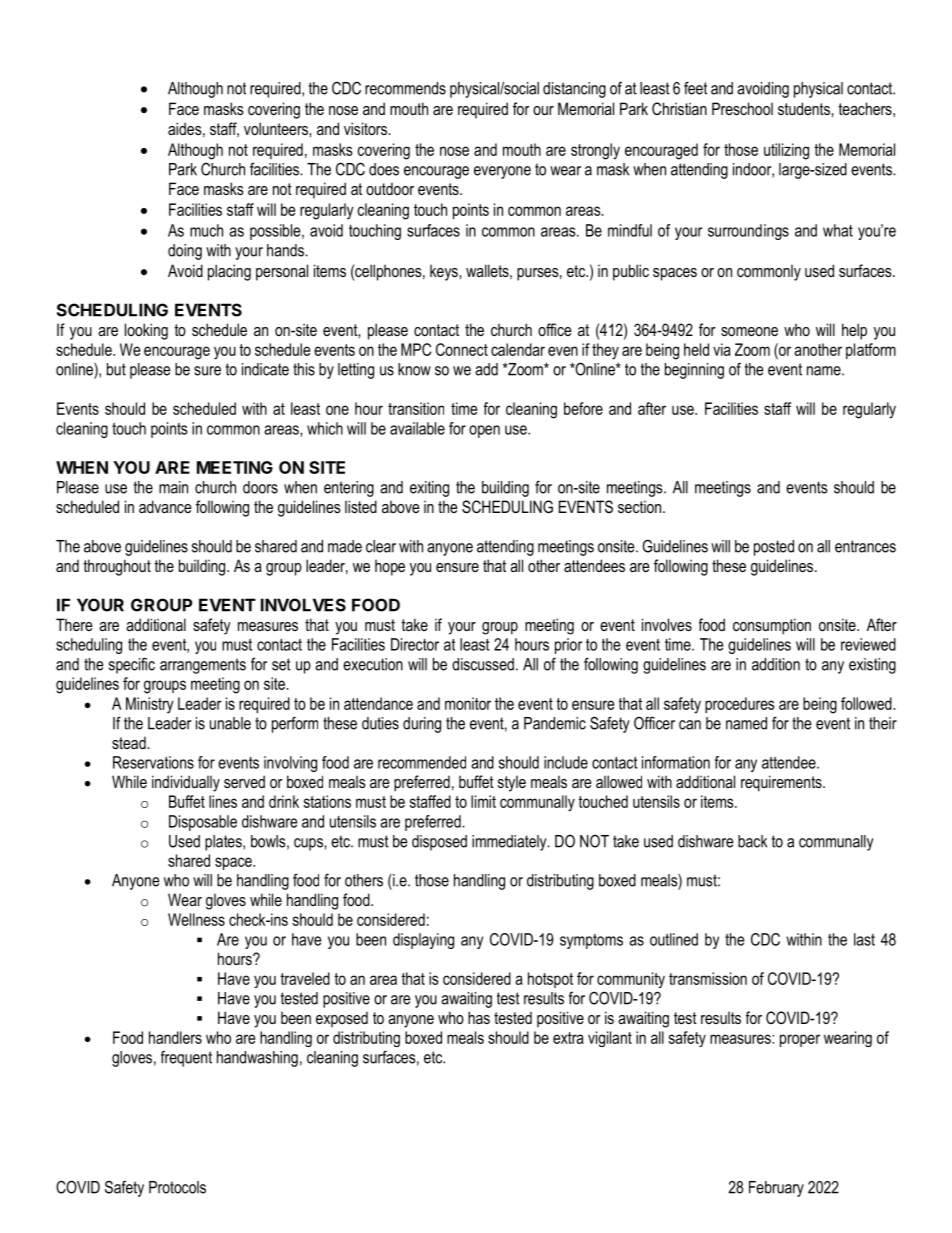  I want to click on consumption, so click(772, 626).
